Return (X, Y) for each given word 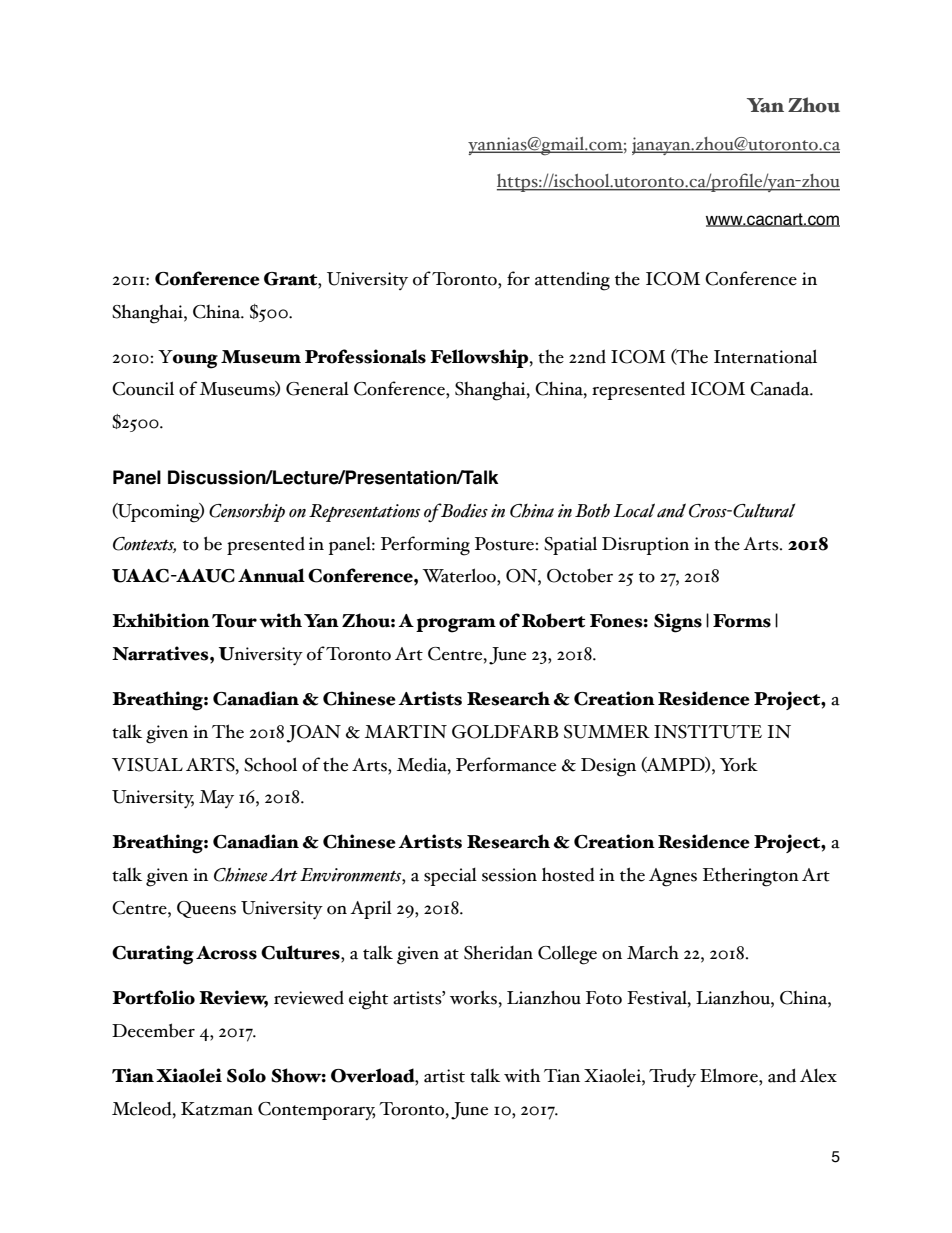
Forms (742, 621)
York (739, 764)
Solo (246, 1075)
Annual (271, 575)
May (216, 799)
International (765, 356)
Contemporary (316, 1111)
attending (572, 281)
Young (188, 359)
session (509, 875)
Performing (425, 546)
